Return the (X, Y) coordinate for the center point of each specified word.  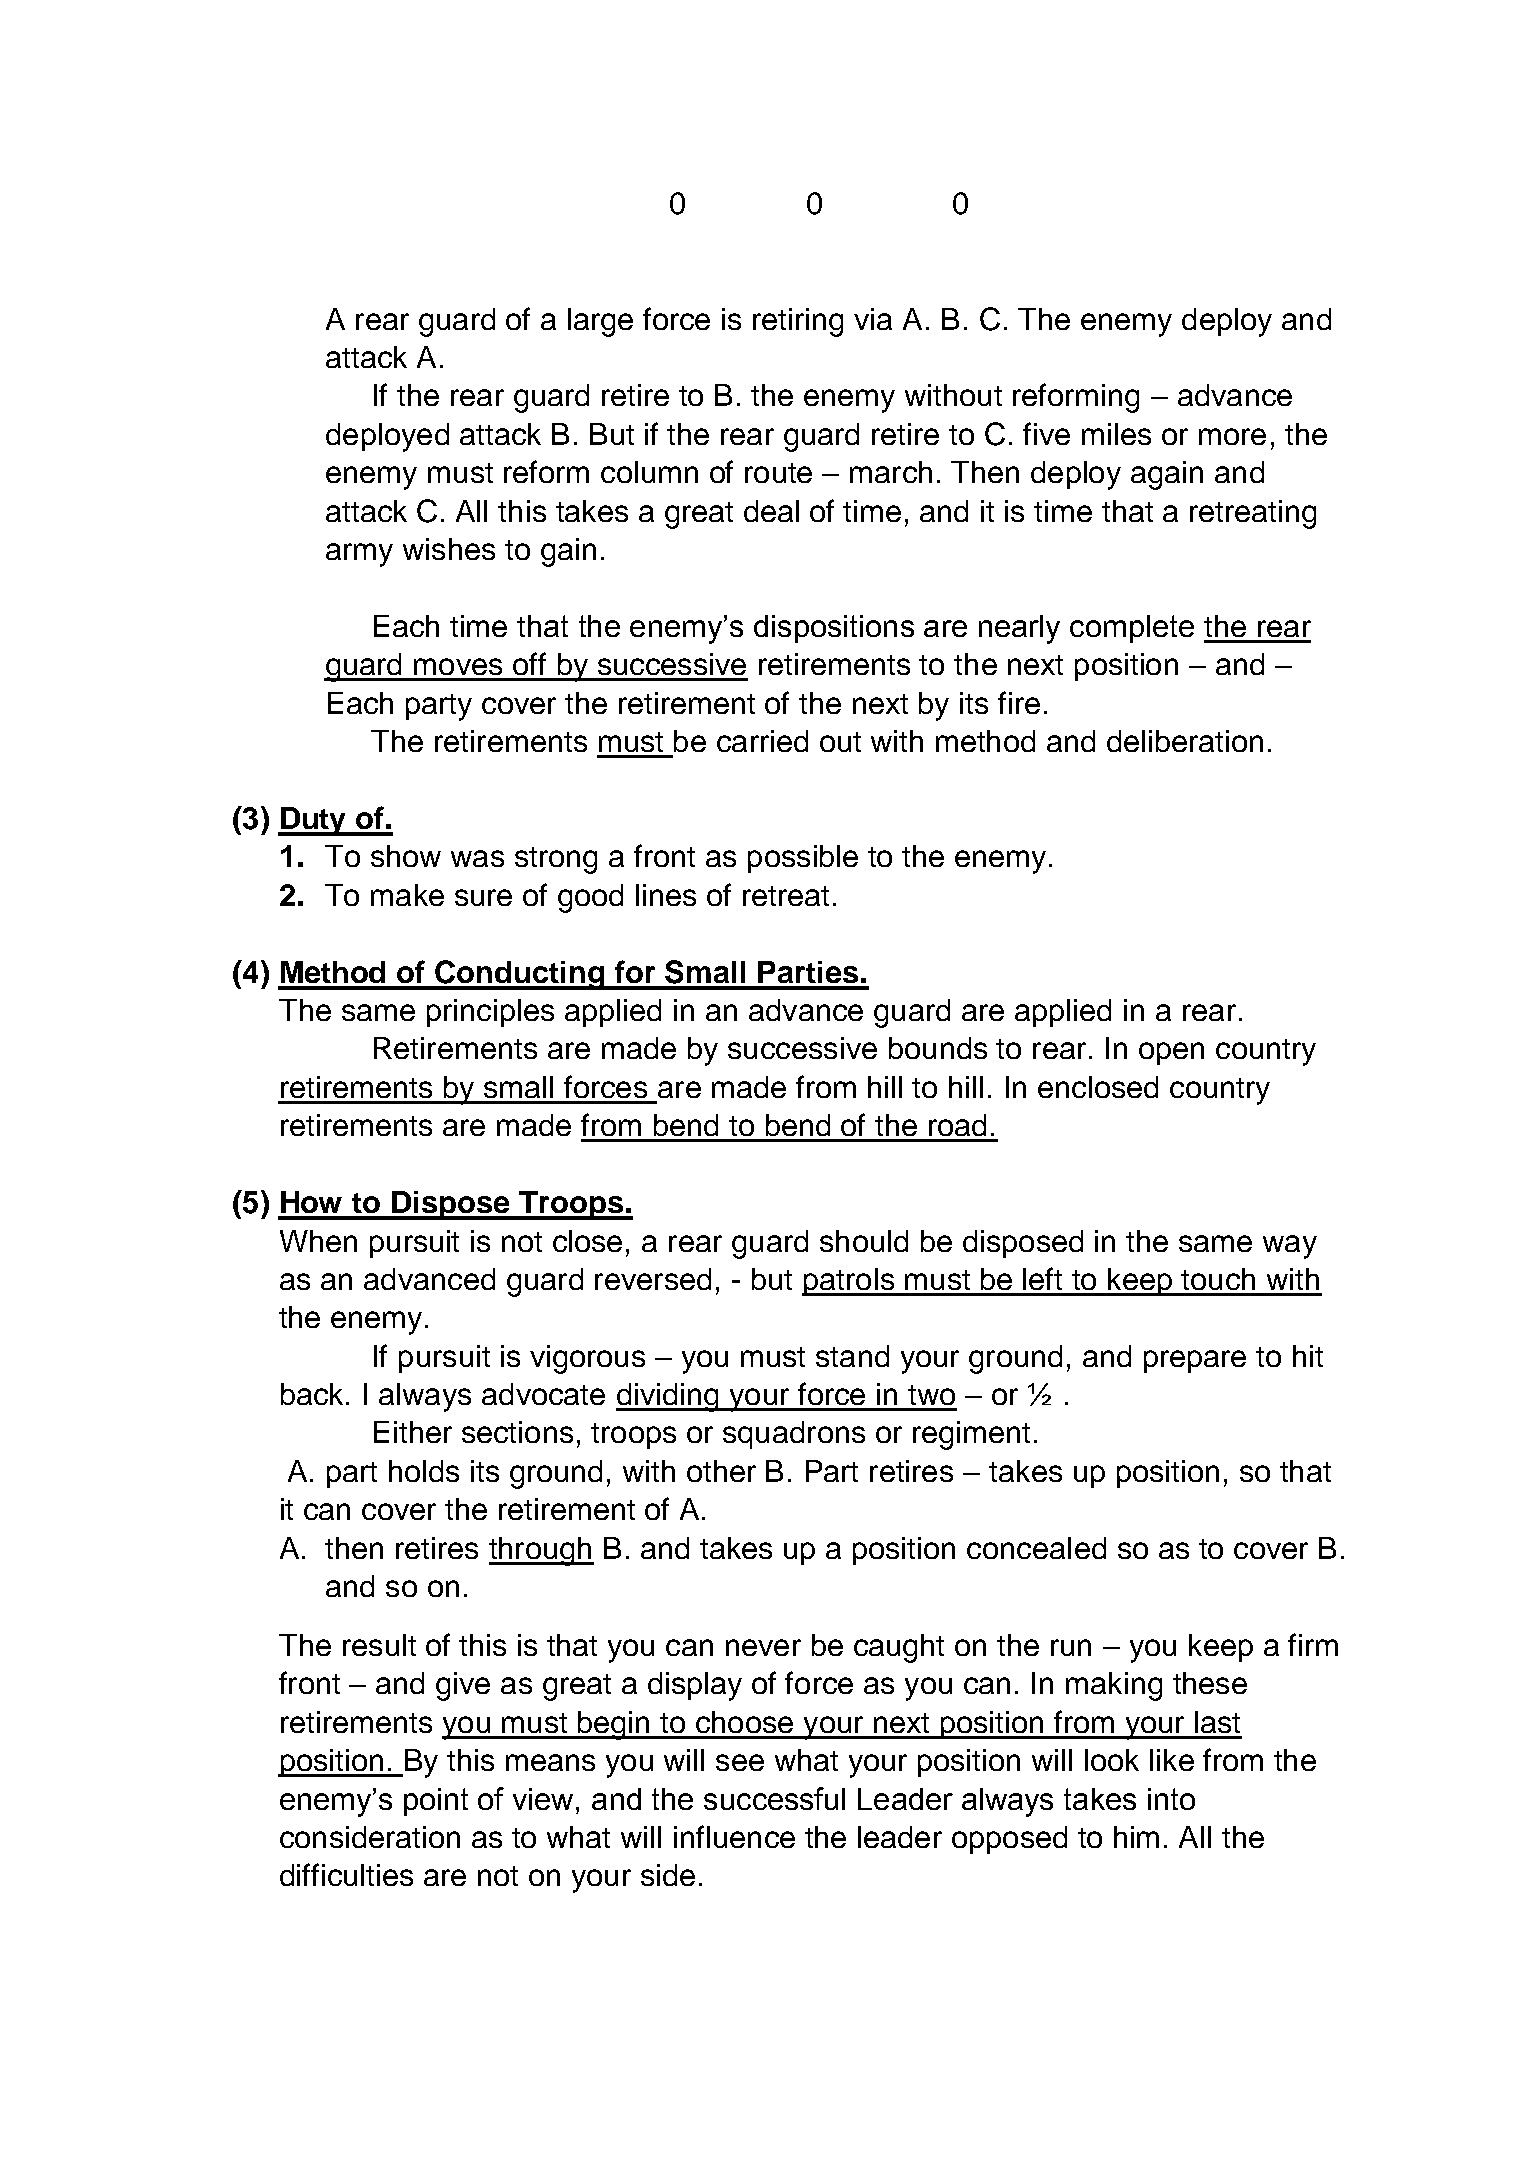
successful (774, 1798)
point (436, 1802)
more (1232, 436)
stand (852, 1356)
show (406, 856)
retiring (798, 322)
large (600, 322)
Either (413, 1432)
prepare (1195, 1361)
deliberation (1185, 741)
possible (803, 859)
